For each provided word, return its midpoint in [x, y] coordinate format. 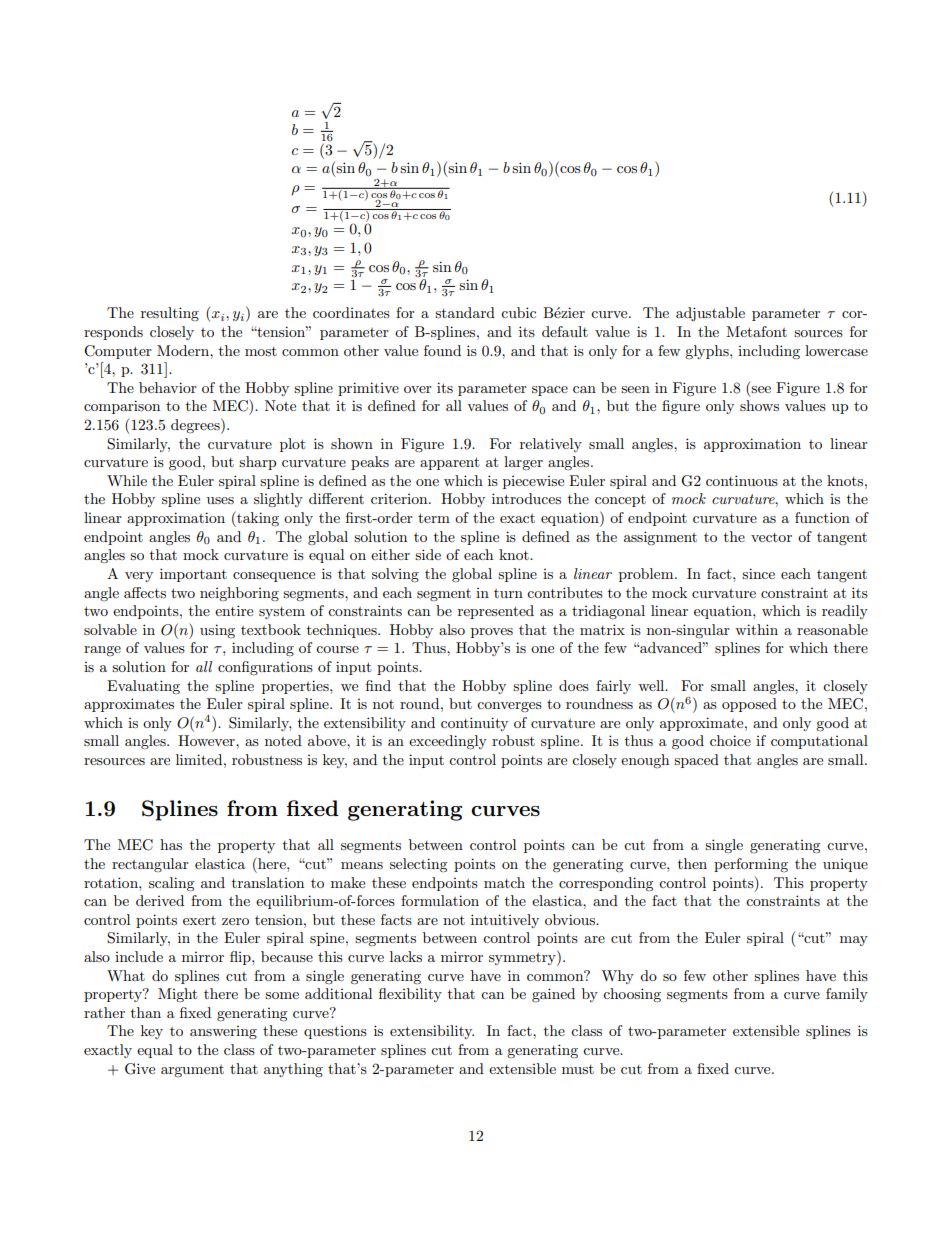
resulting [170, 314]
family [847, 995]
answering [223, 1032]
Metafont [756, 331]
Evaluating [143, 687]
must [578, 1069]
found [442, 350]
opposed [749, 705]
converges [509, 707]
